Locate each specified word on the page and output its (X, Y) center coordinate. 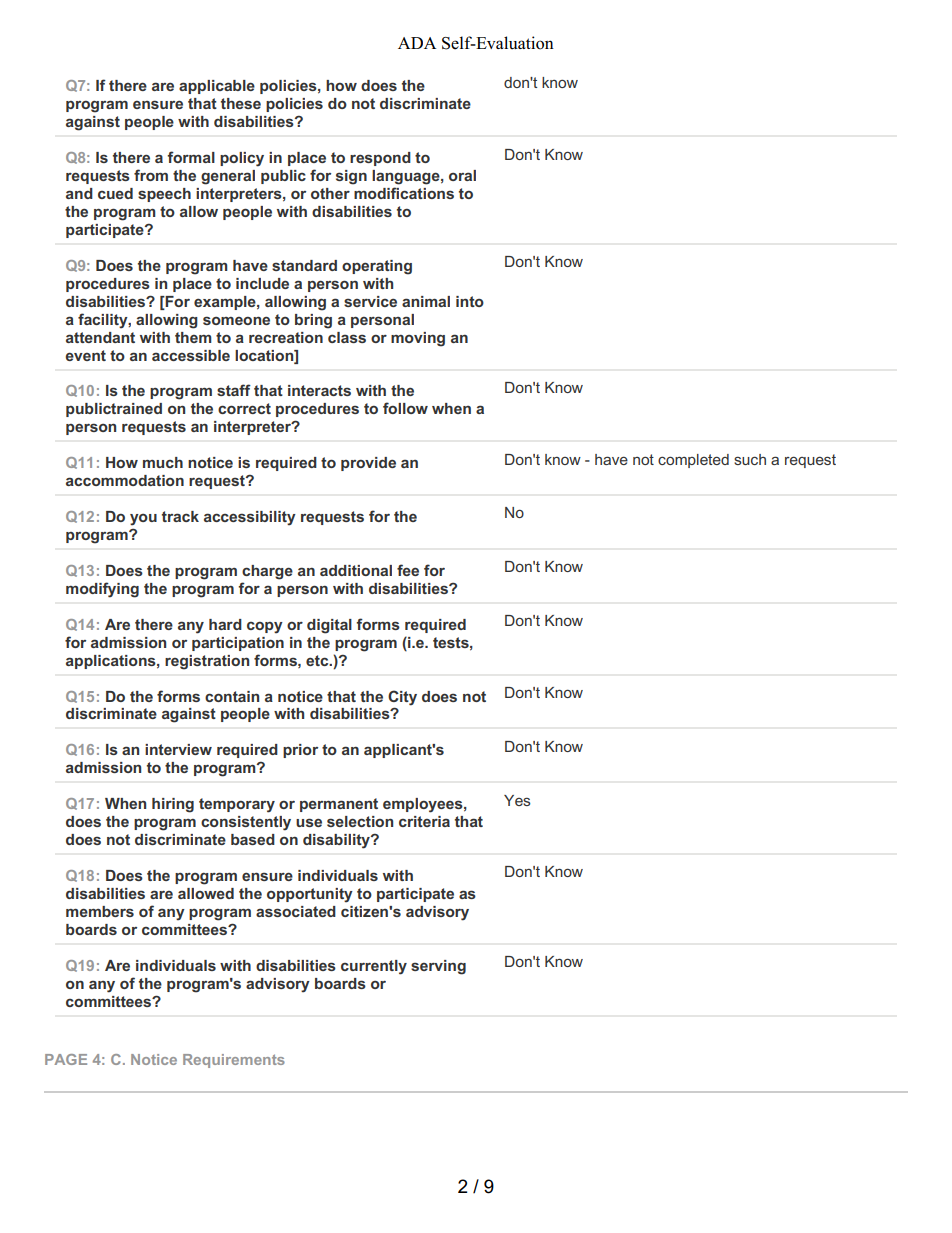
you (143, 520)
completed (693, 461)
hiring (173, 805)
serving (438, 967)
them (193, 337)
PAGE (66, 1059)
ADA (417, 43)
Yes (517, 800)
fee (408, 570)
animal (426, 301)
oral (462, 175)
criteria (424, 821)
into (470, 301)
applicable (217, 87)
